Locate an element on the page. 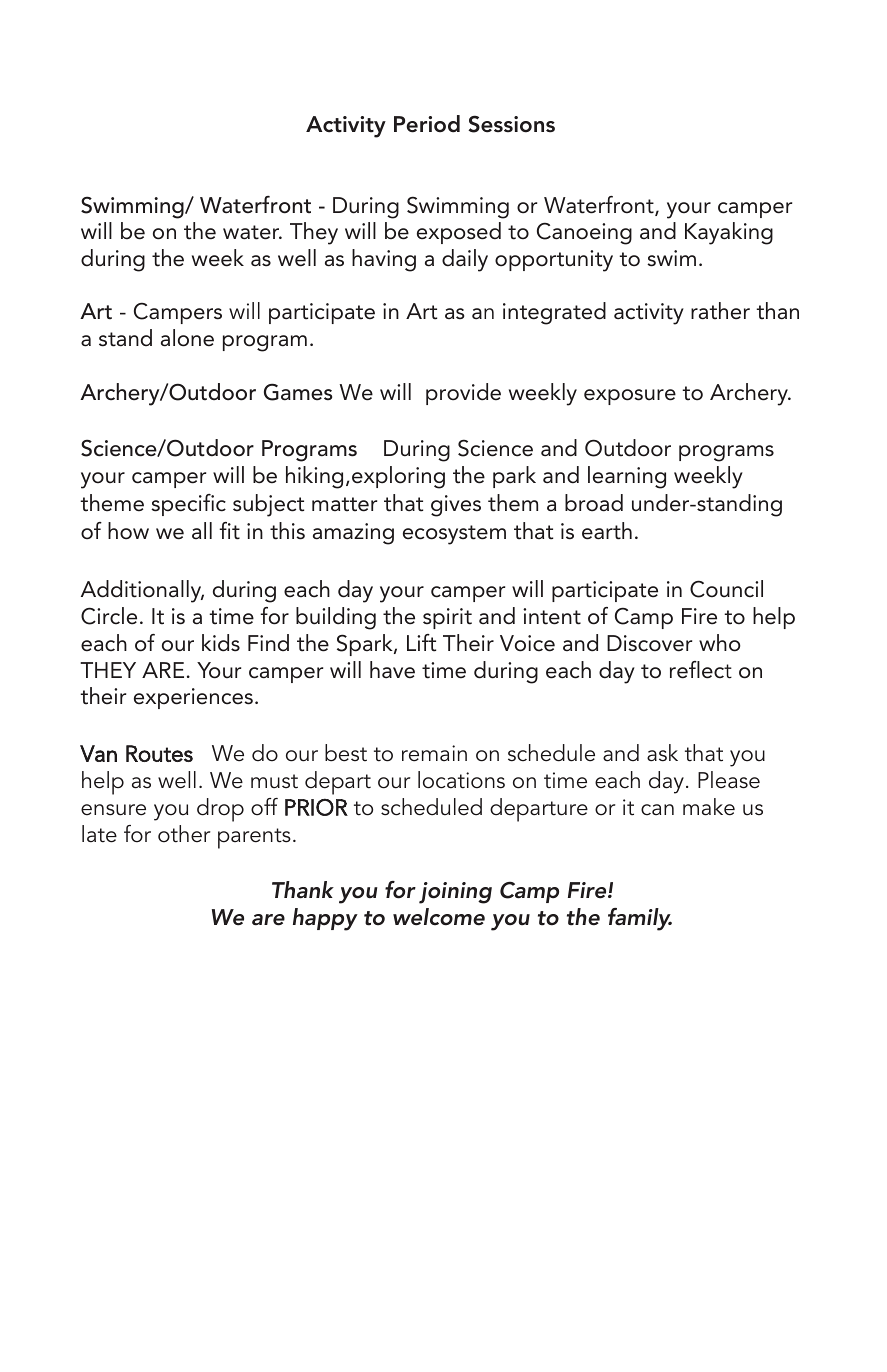 The height and width of the page is (1372, 887). Period is located at coordinates (427, 124).
